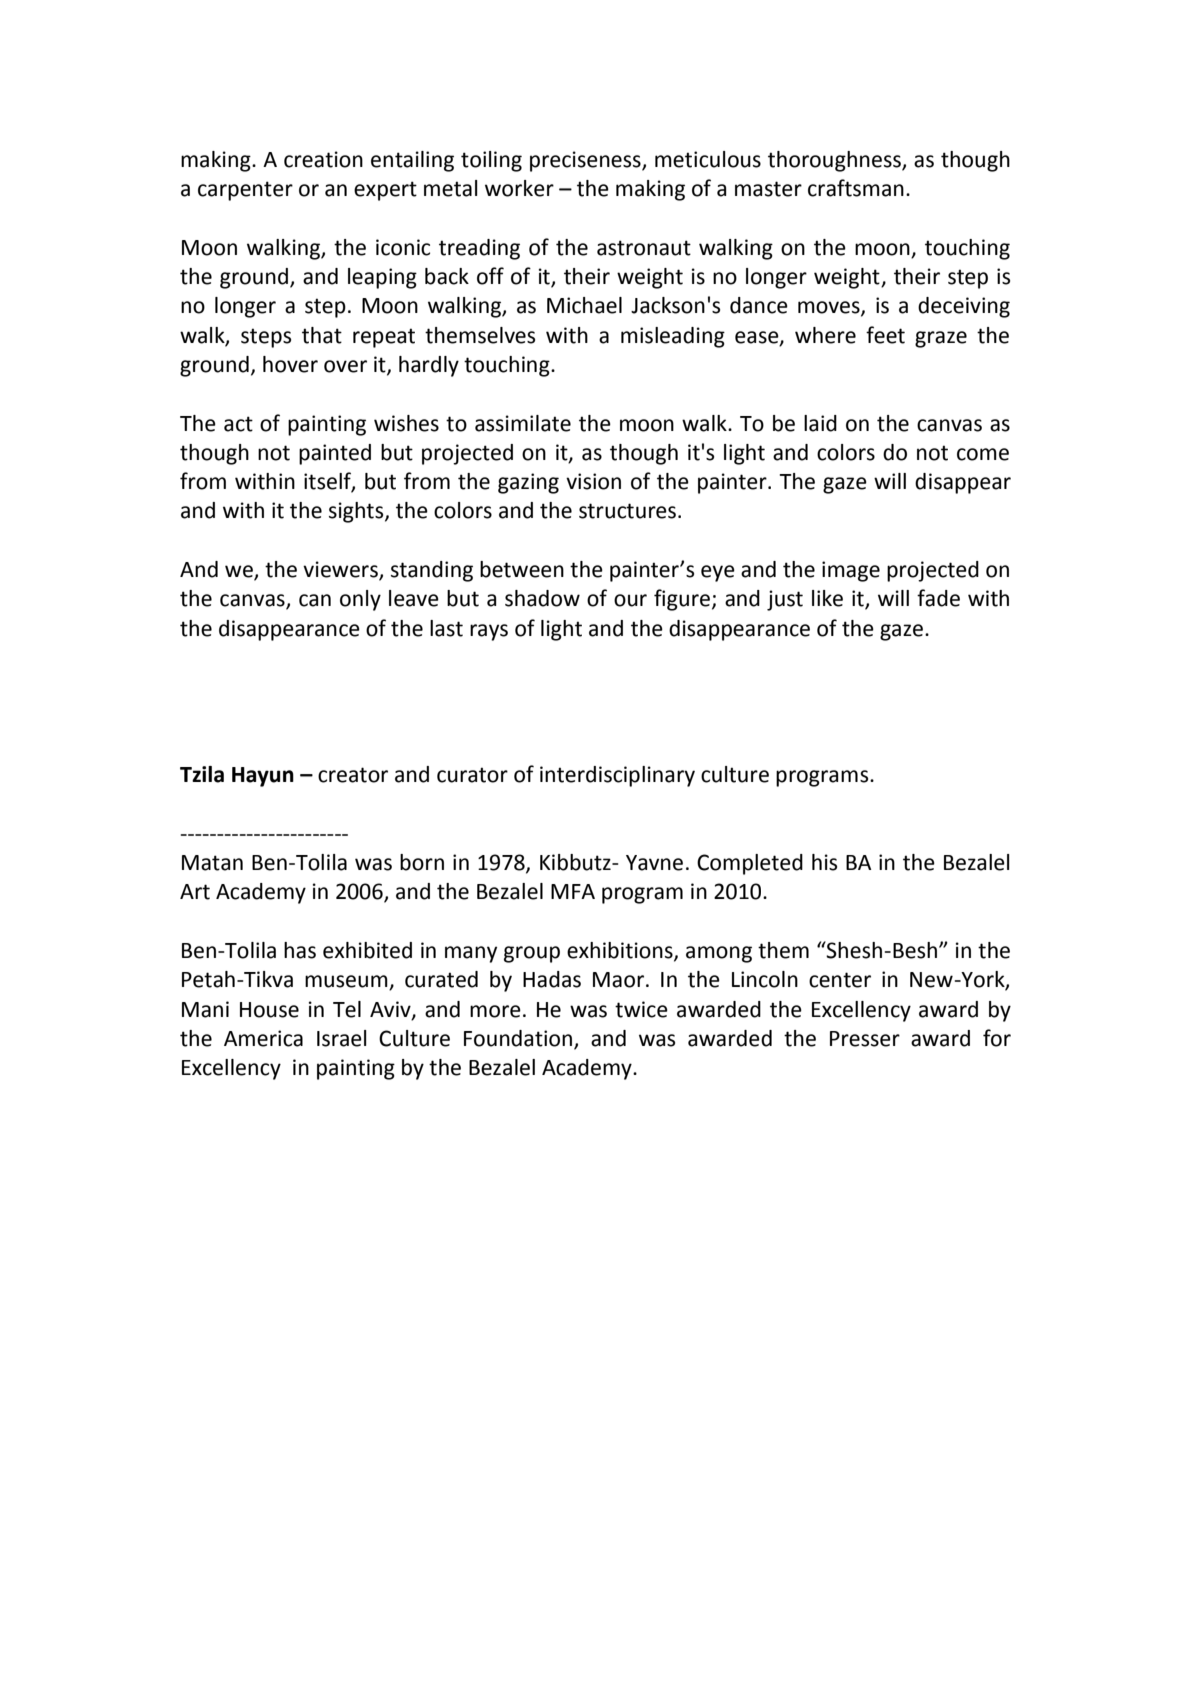 This image has width=1191, height=1684. I want to click on only, so click(360, 600).
